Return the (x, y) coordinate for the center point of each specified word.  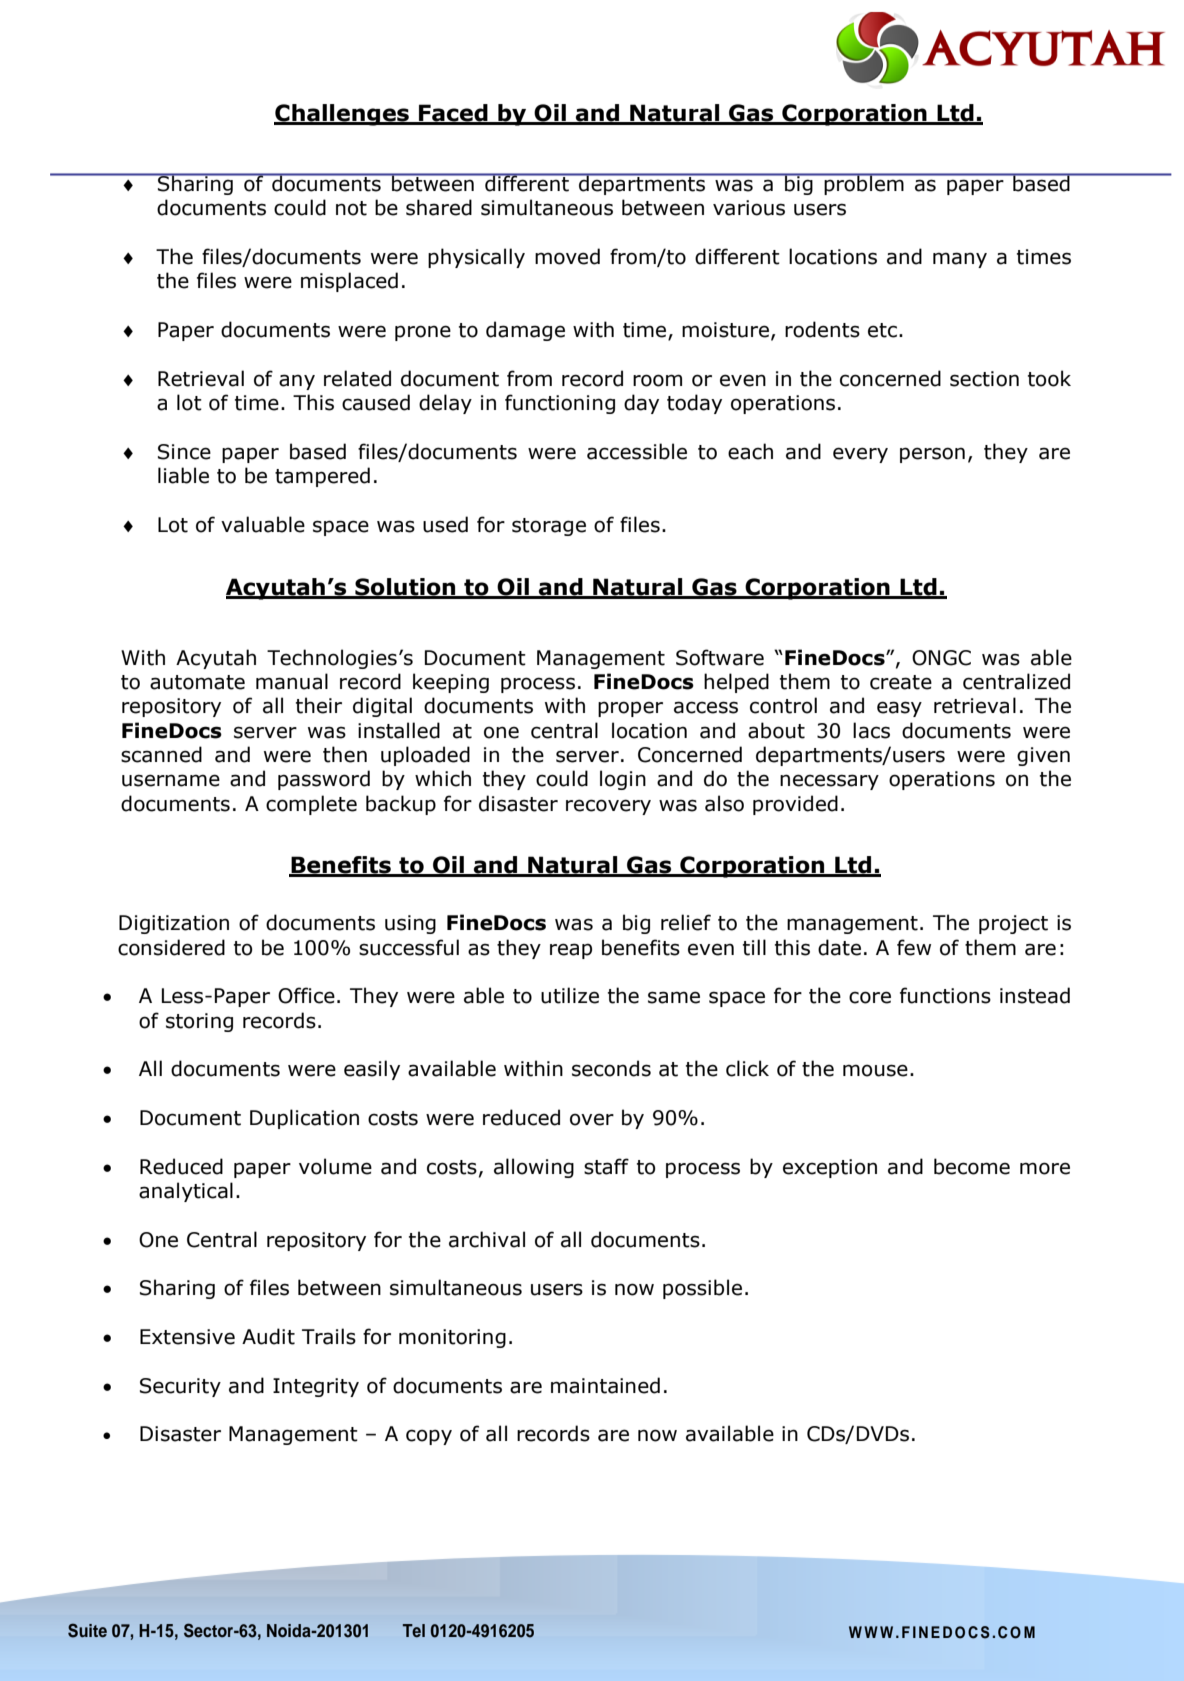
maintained (605, 1385)
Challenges (342, 115)
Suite (87, 1630)
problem (864, 184)
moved (567, 256)
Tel (414, 1630)
